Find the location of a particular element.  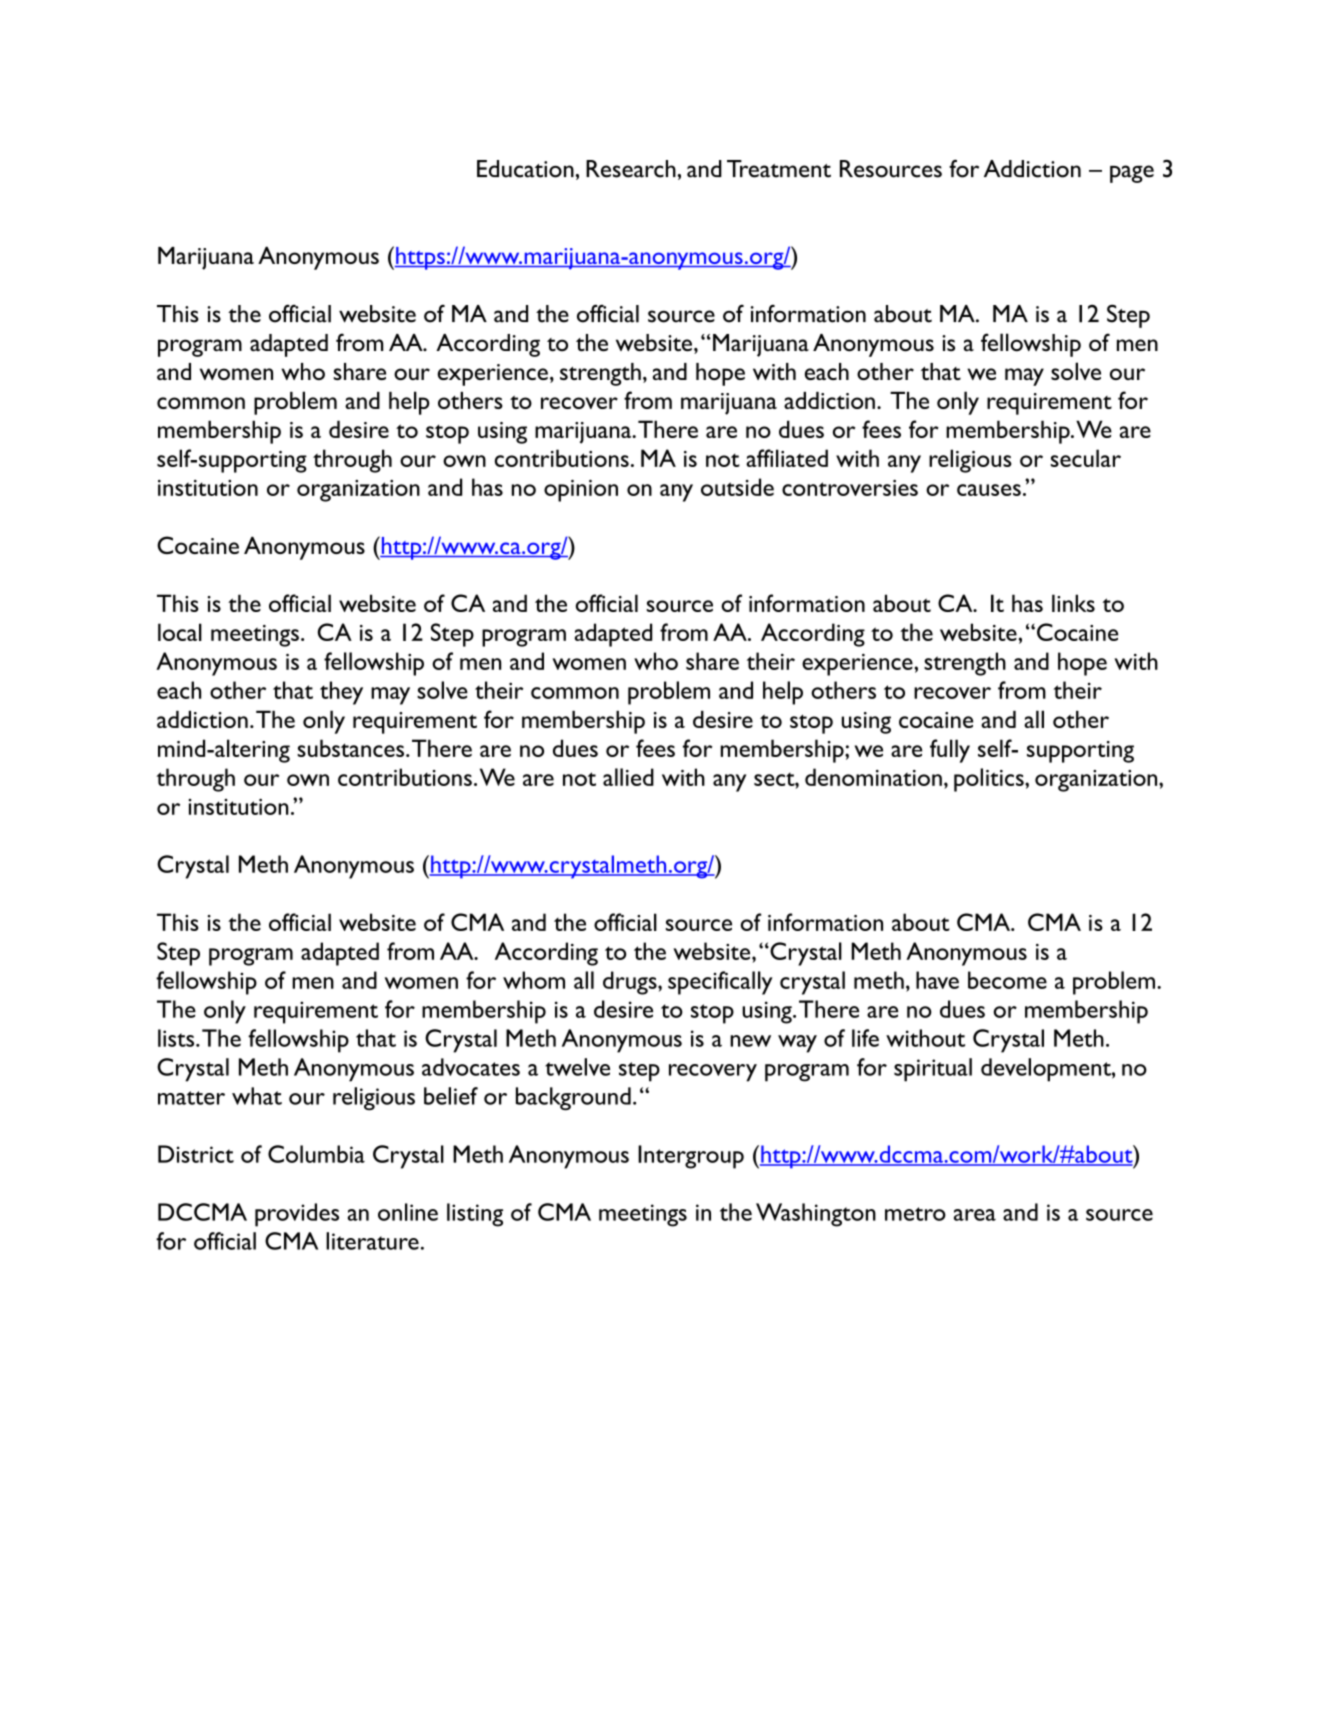

fully is located at coordinates (950, 751).
